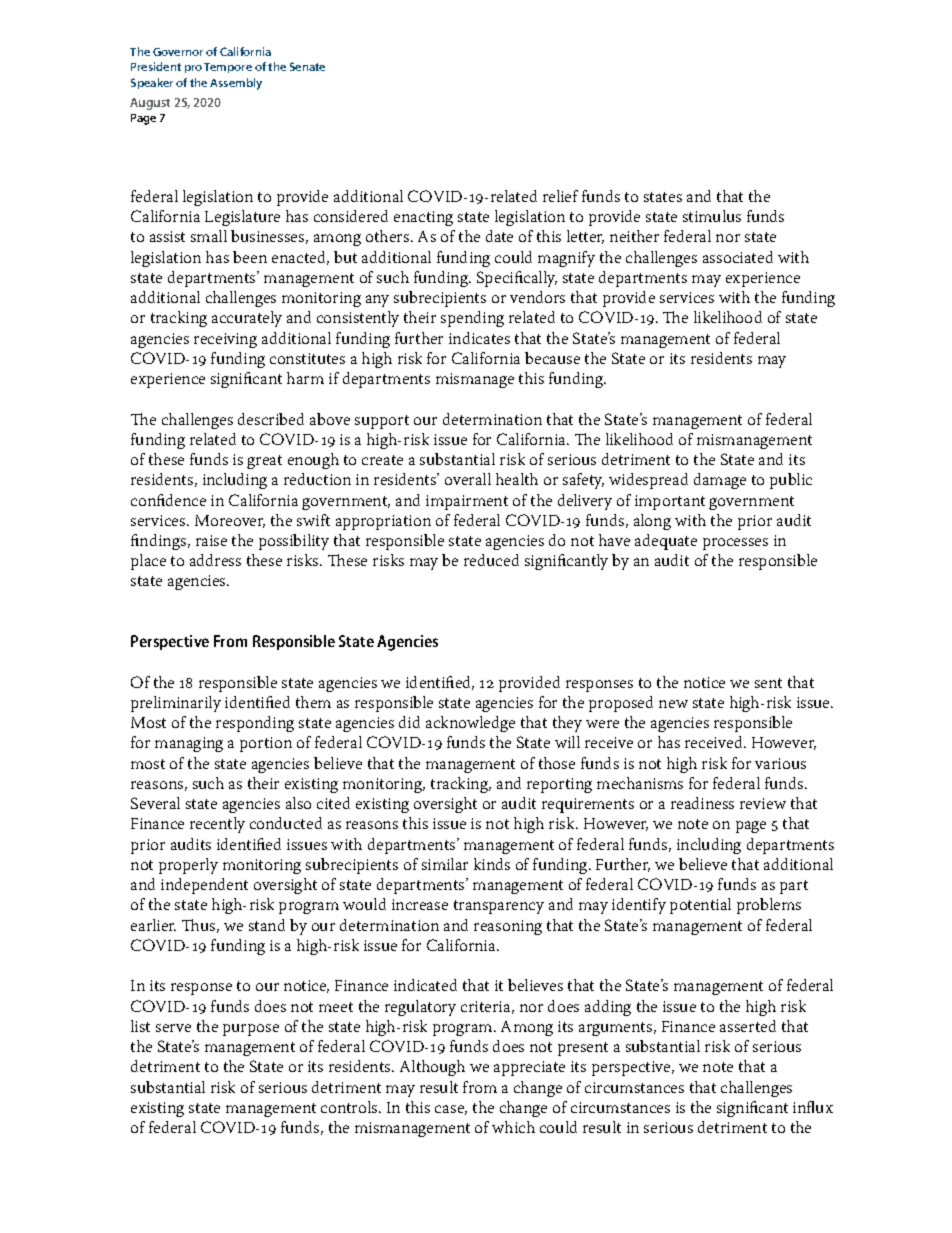 The height and width of the screenshot is (1233, 952). Describe the element at coordinates (491, 560) in the screenshot. I see `reduced` at that location.
